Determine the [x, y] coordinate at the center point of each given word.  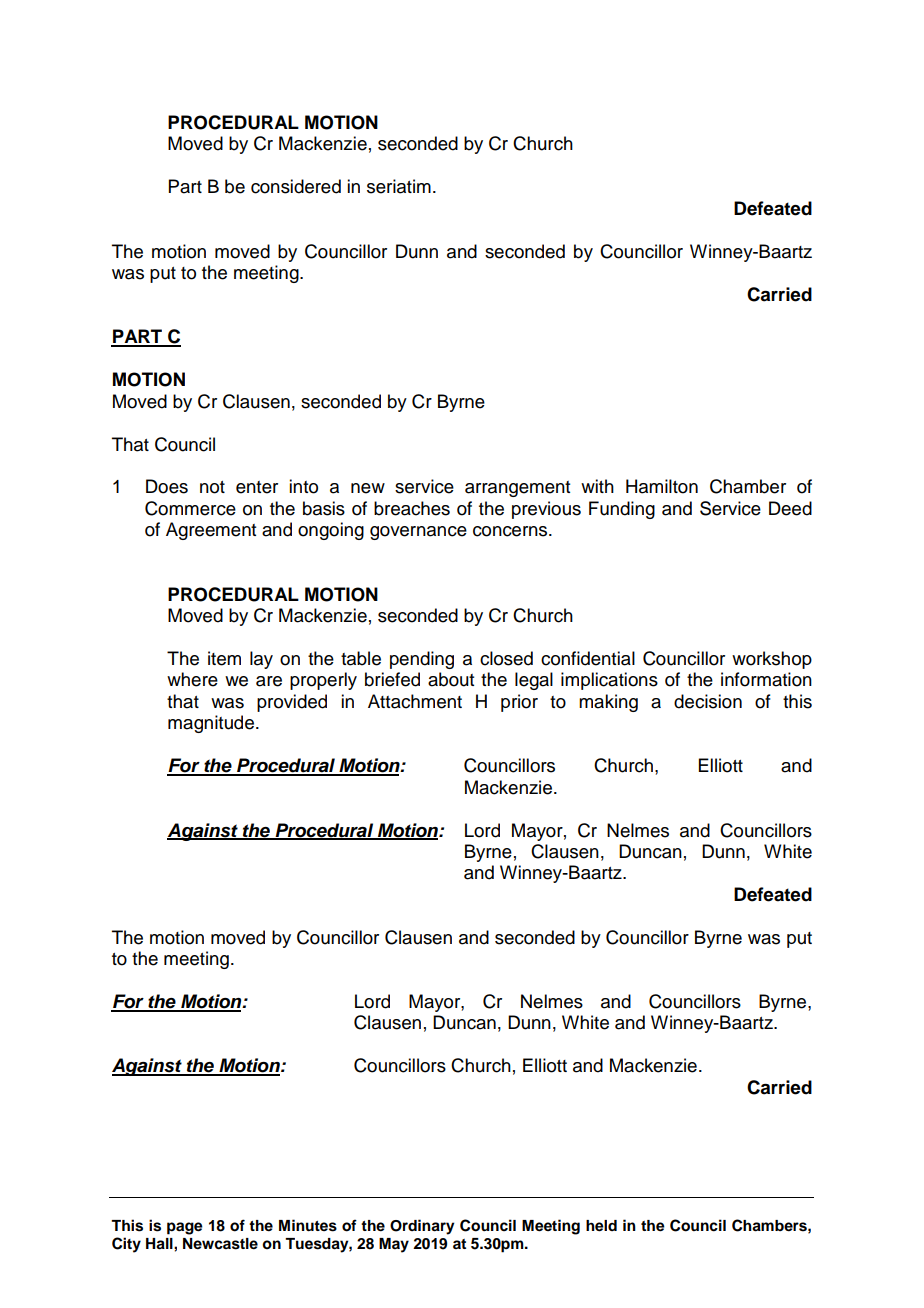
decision [708, 701]
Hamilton [662, 486]
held [601, 1226]
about [451, 679]
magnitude [211, 724]
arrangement [517, 489]
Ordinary [422, 1227]
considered [296, 186]
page [185, 1228]
